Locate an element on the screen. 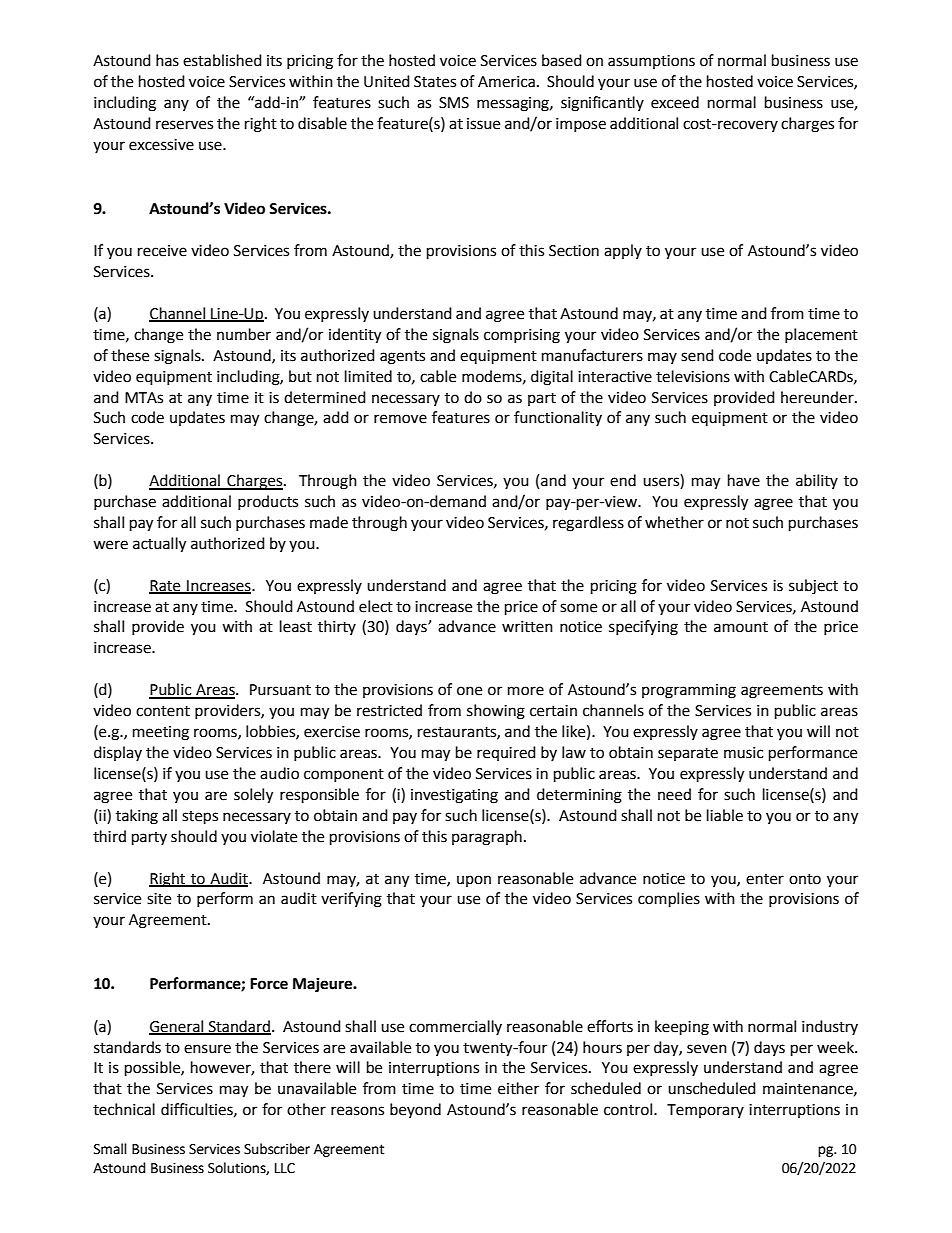 The image size is (952, 1233). site is located at coordinates (159, 899).
